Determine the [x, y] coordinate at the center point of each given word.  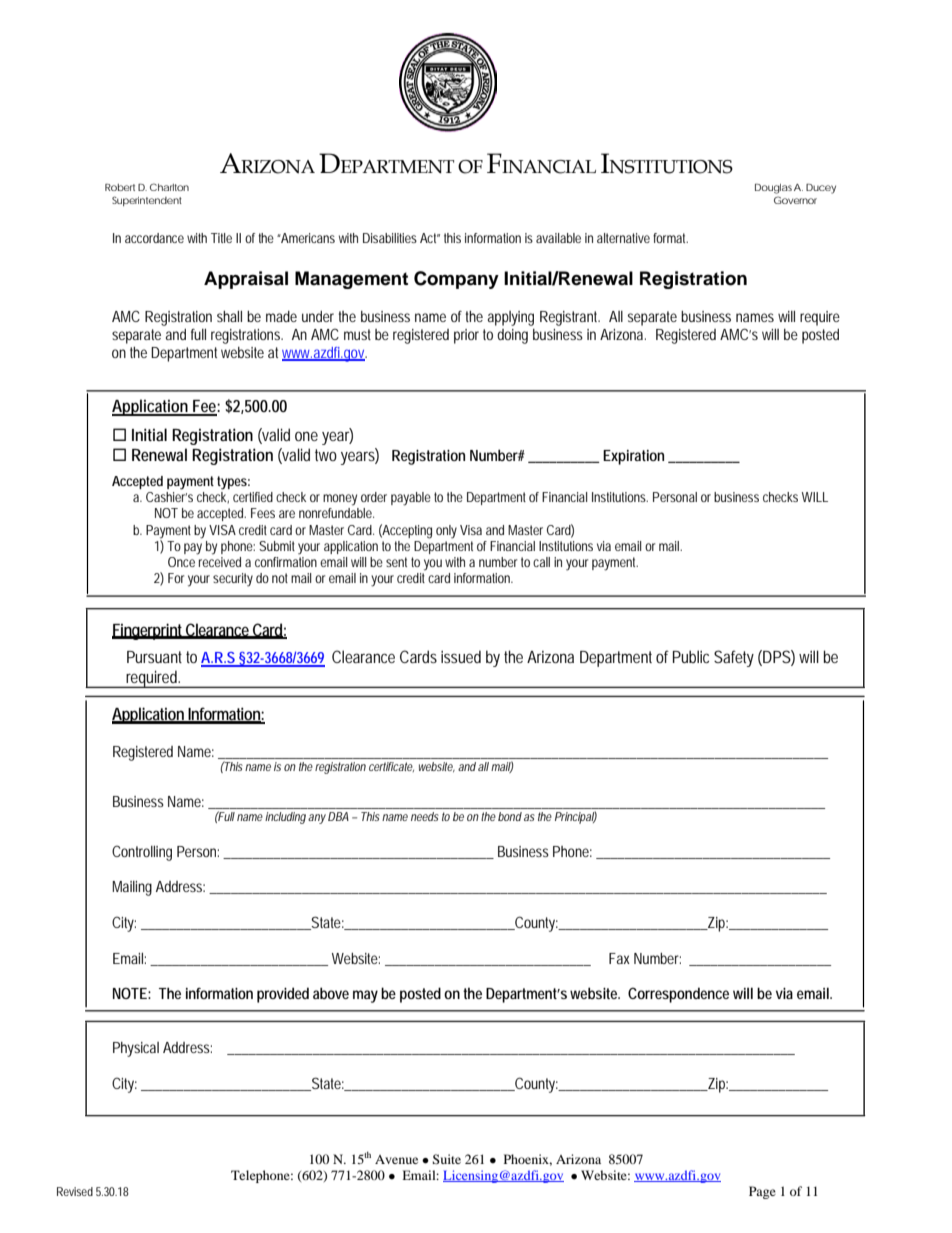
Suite [446, 1159]
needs [425, 816]
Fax [619, 958]
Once [183, 560]
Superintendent [147, 201]
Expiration [633, 457]
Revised [75, 1191]
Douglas [773, 189]
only [446, 532]
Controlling [142, 853]
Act [430, 238]
